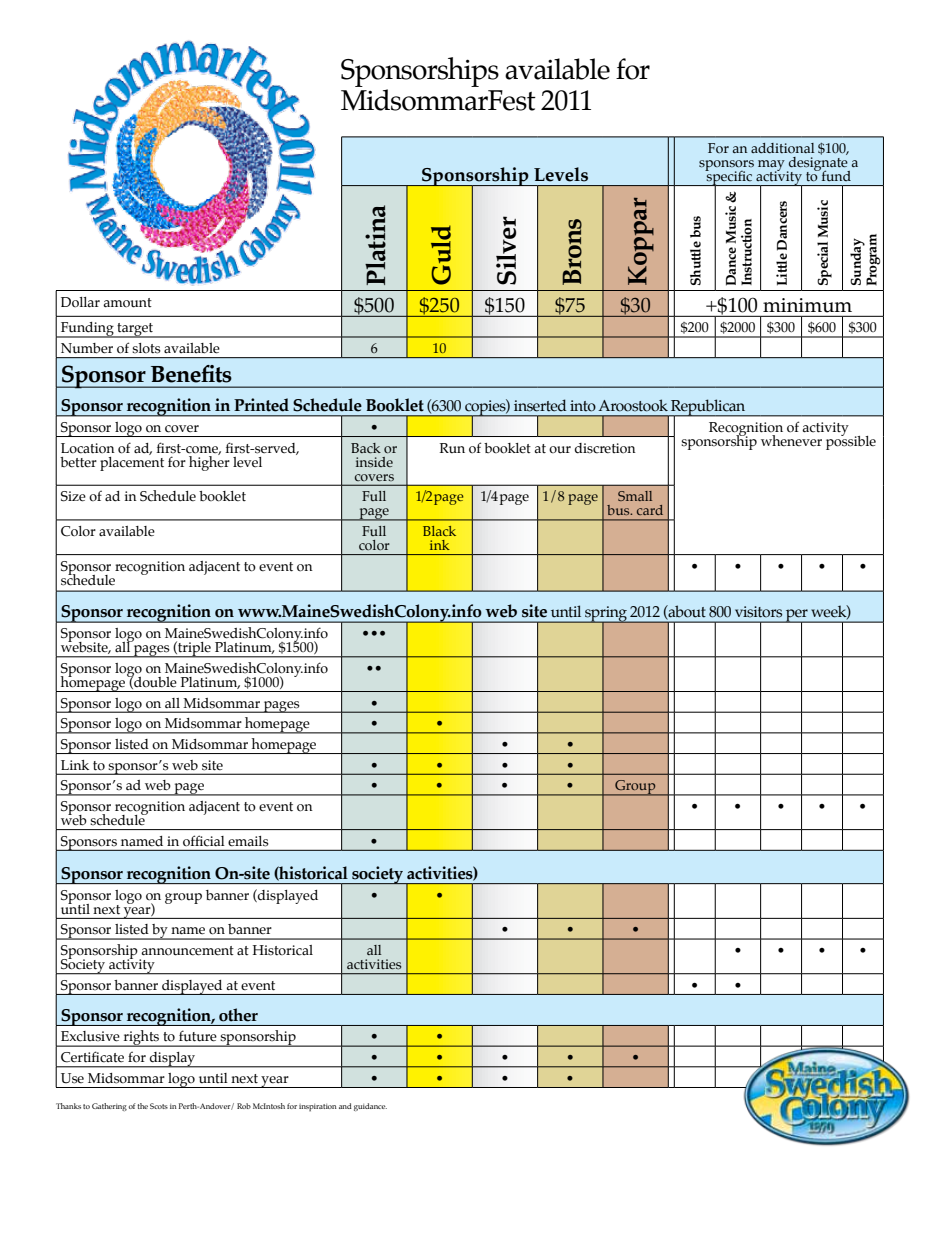  Describe the element at coordinates (318, 1108) in the screenshot. I see `inspiration` at that location.
